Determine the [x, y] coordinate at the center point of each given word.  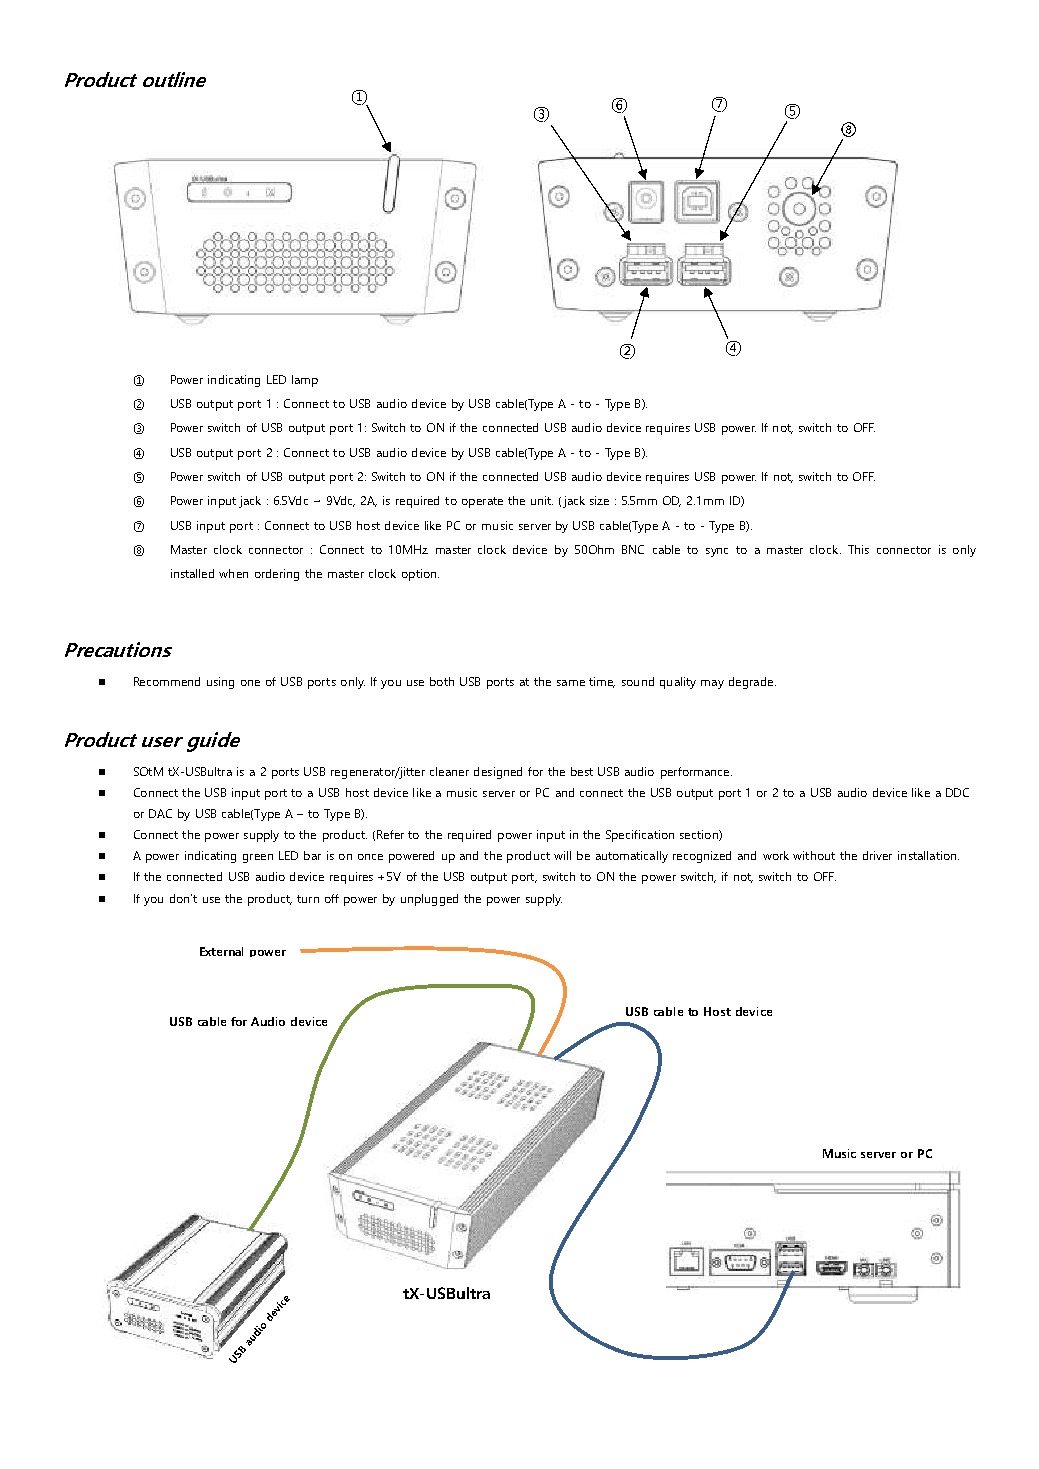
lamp [305, 381]
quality [678, 683]
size [599, 500]
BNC [633, 549]
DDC [957, 792]
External [221, 951]
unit [542, 500]
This [858, 549]
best [582, 771]
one [250, 683]
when [233, 573]
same [571, 683]
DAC [160, 813]
